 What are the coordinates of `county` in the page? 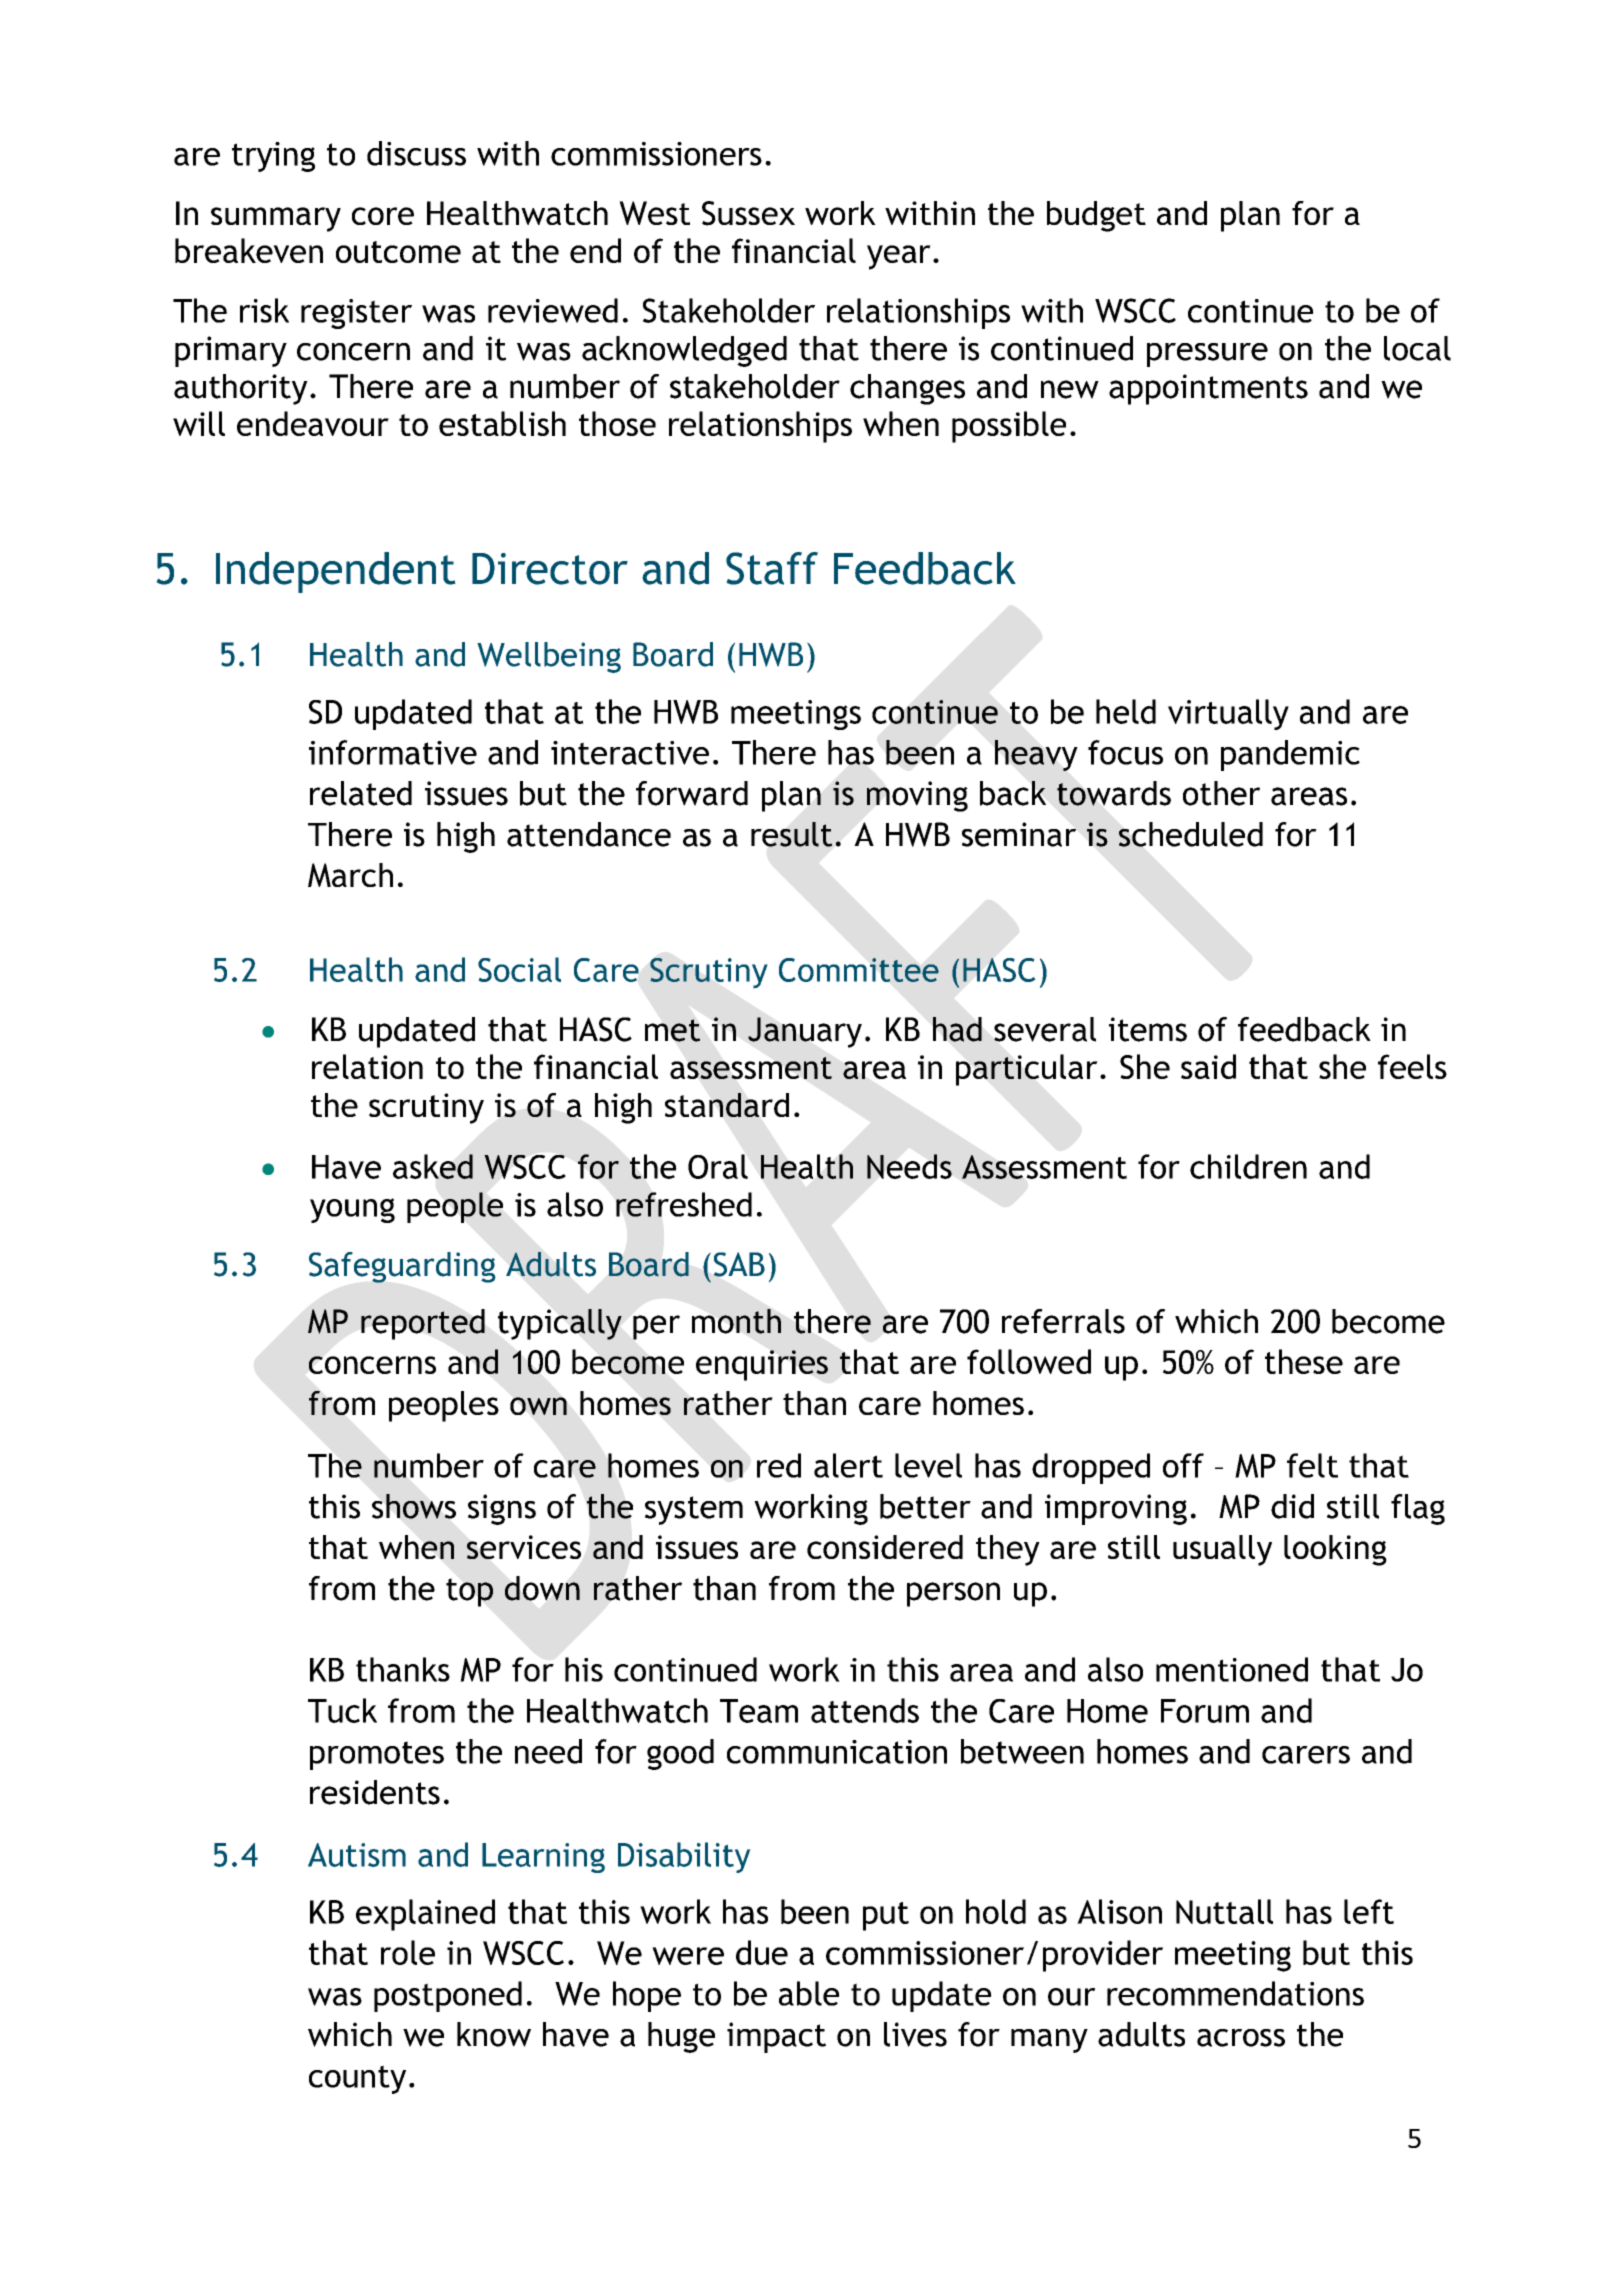 It's located at (357, 2079).
